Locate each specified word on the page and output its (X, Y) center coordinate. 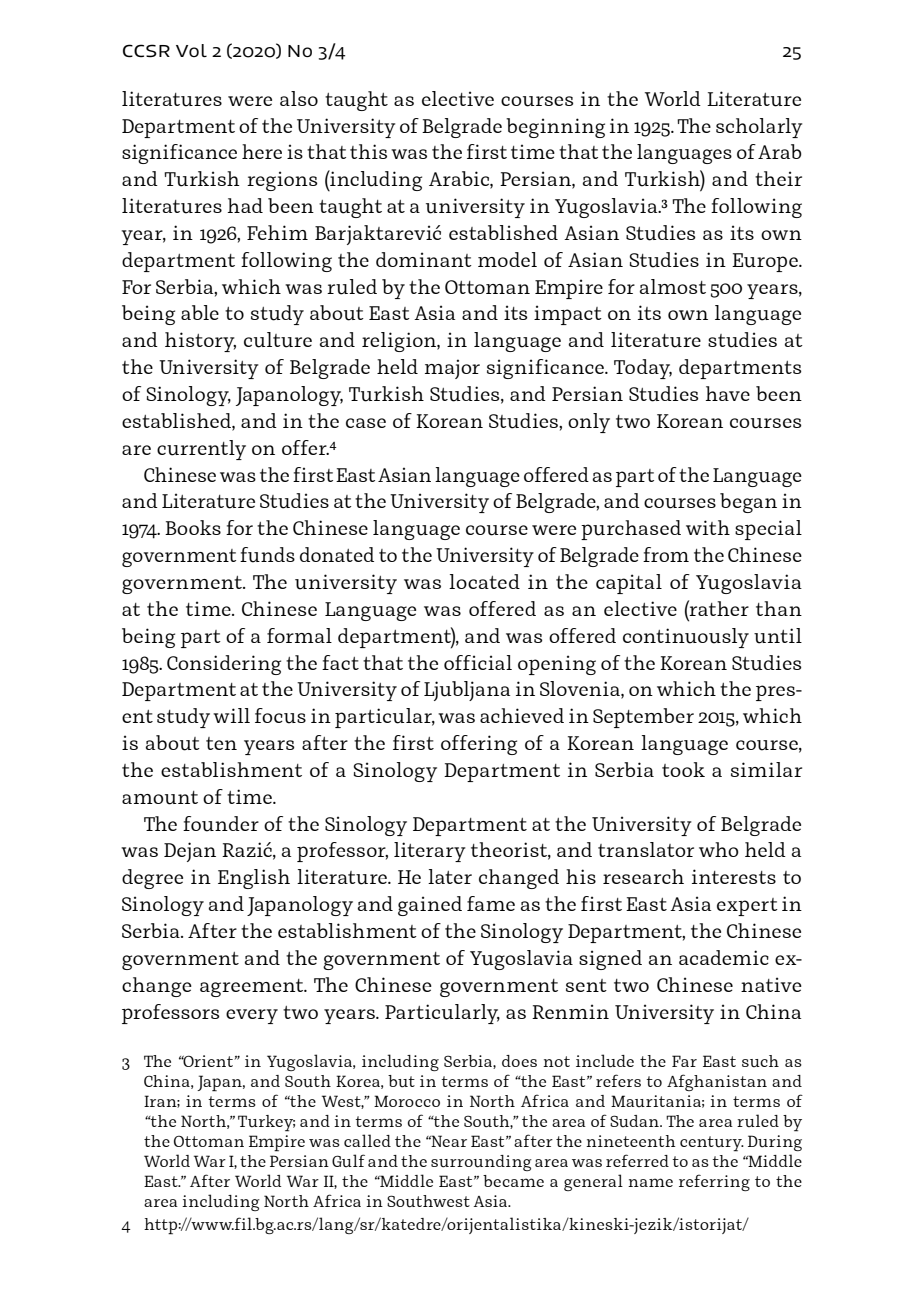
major (452, 369)
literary (430, 852)
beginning (555, 128)
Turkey (266, 1123)
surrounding (481, 1163)
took (683, 769)
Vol (191, 50)
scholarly (759, 128)
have (728, 393)
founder (221, 824)
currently (201, 450)
